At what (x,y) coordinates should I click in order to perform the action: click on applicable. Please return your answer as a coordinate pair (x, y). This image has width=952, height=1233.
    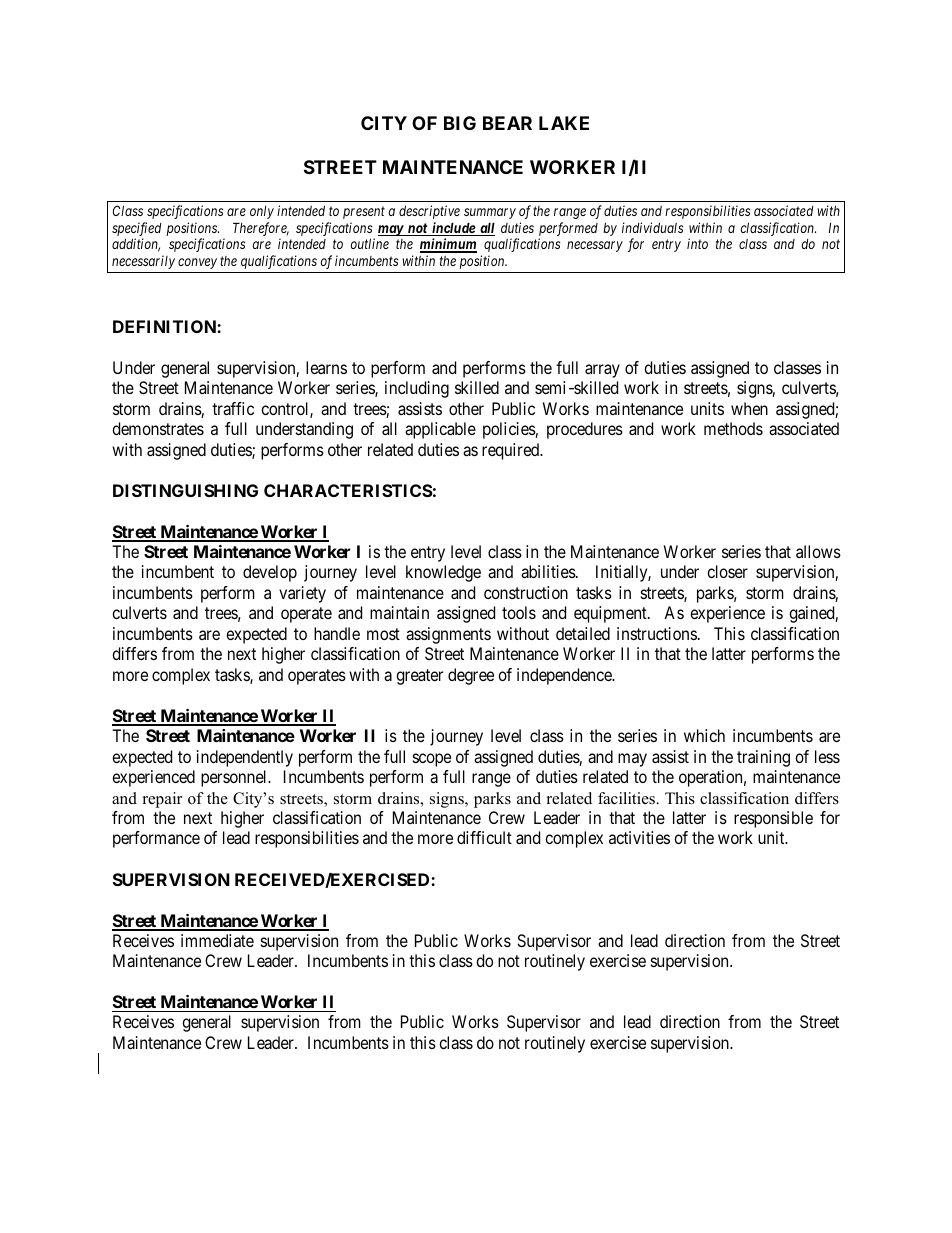
    Looking at the image, I should click on (440, 430).
